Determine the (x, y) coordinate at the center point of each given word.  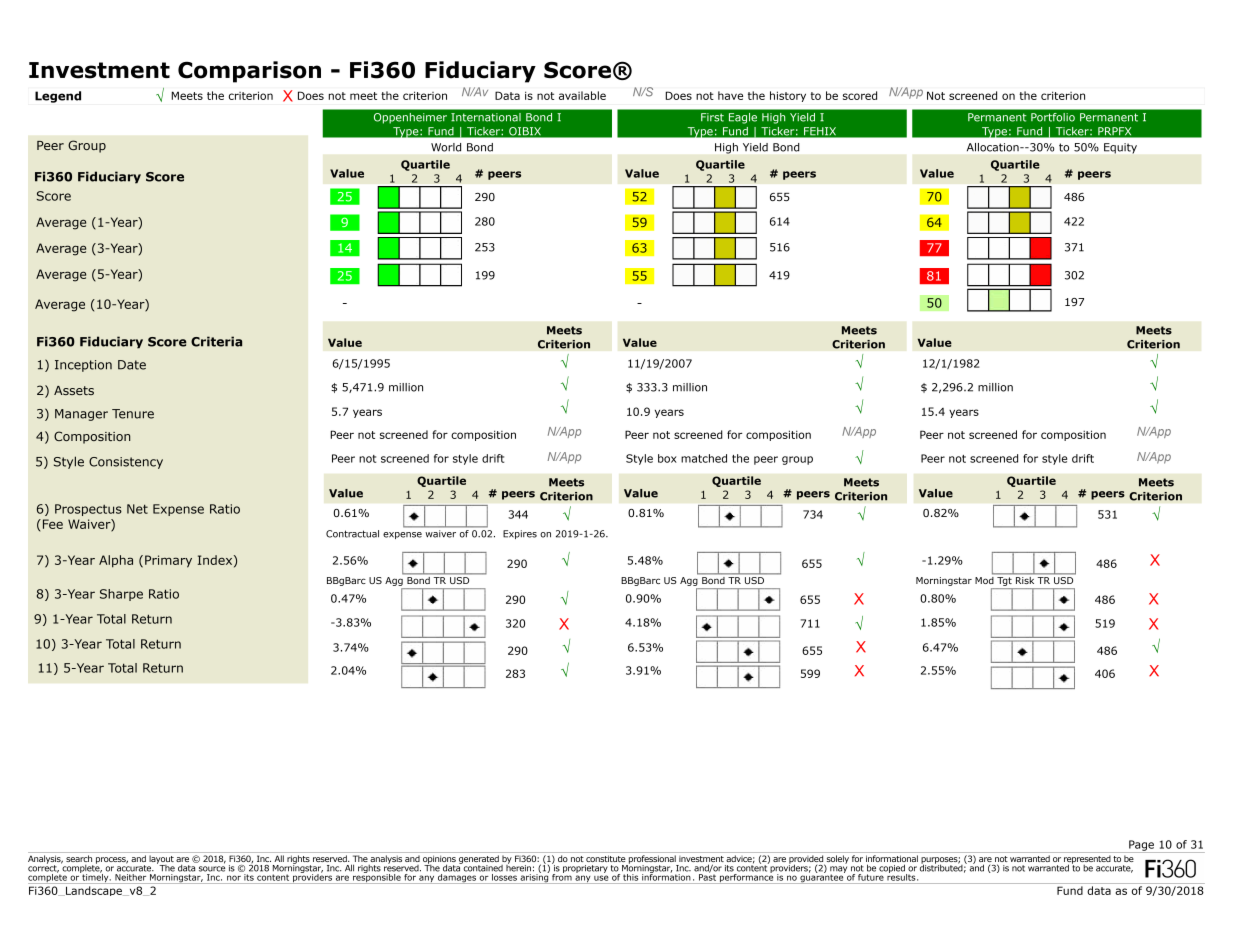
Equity (1120, 148)
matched (704, 458)
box (667, 458)
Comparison (249, 72)
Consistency (126, 463)
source (212, 869)
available (582, 95)
